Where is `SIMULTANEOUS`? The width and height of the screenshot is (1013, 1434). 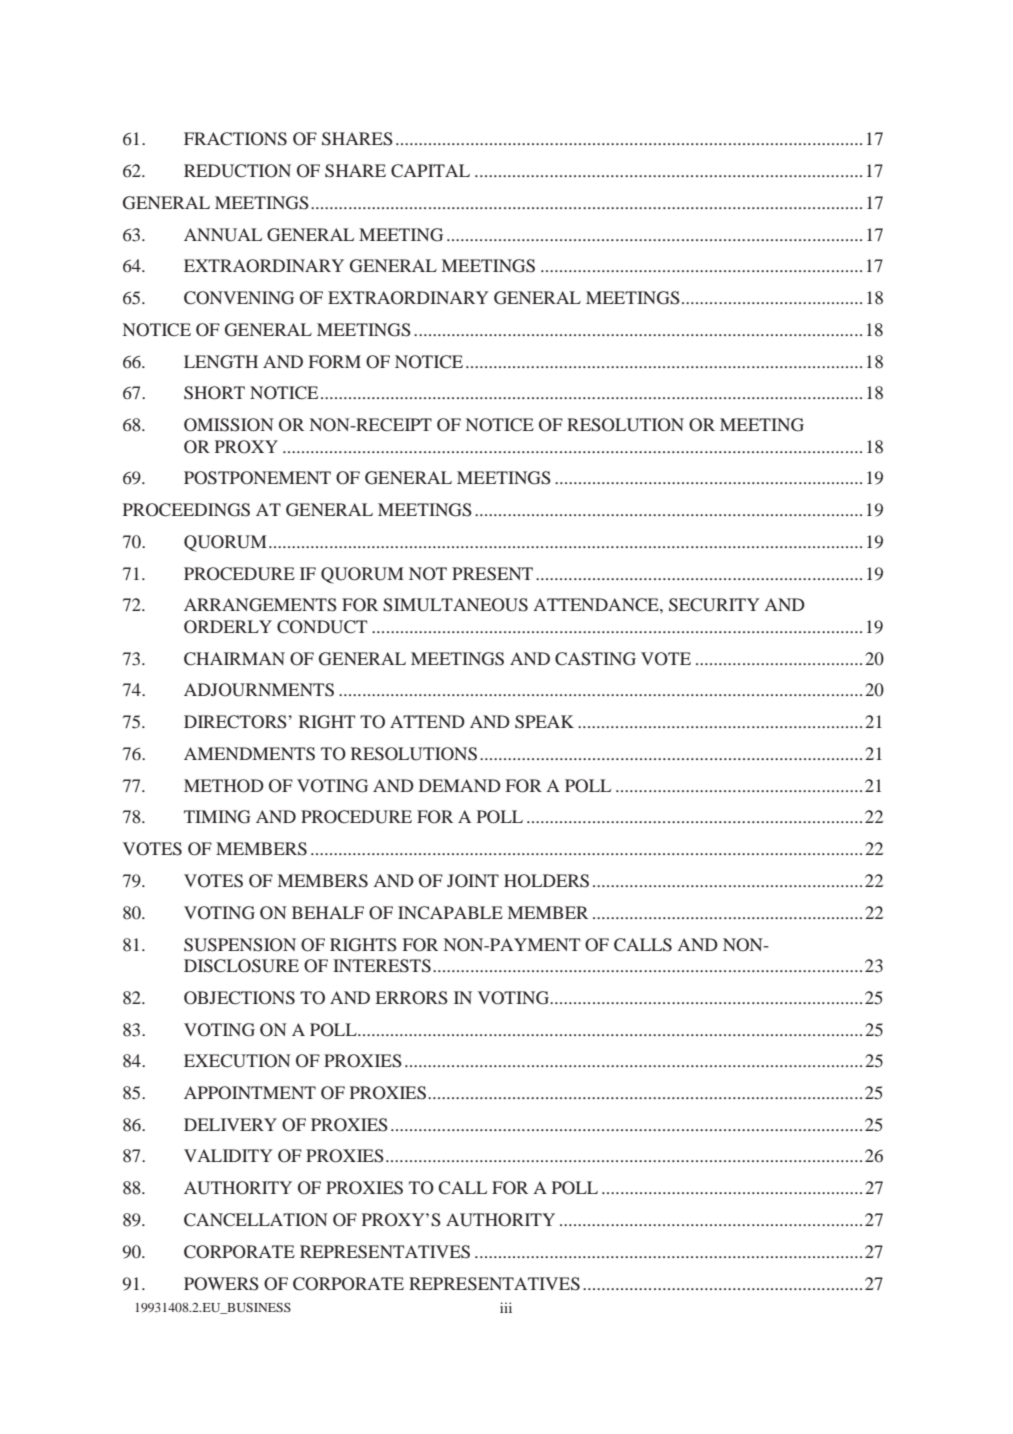
SIMULTANEOUS is located at coordinates (455, 605).
